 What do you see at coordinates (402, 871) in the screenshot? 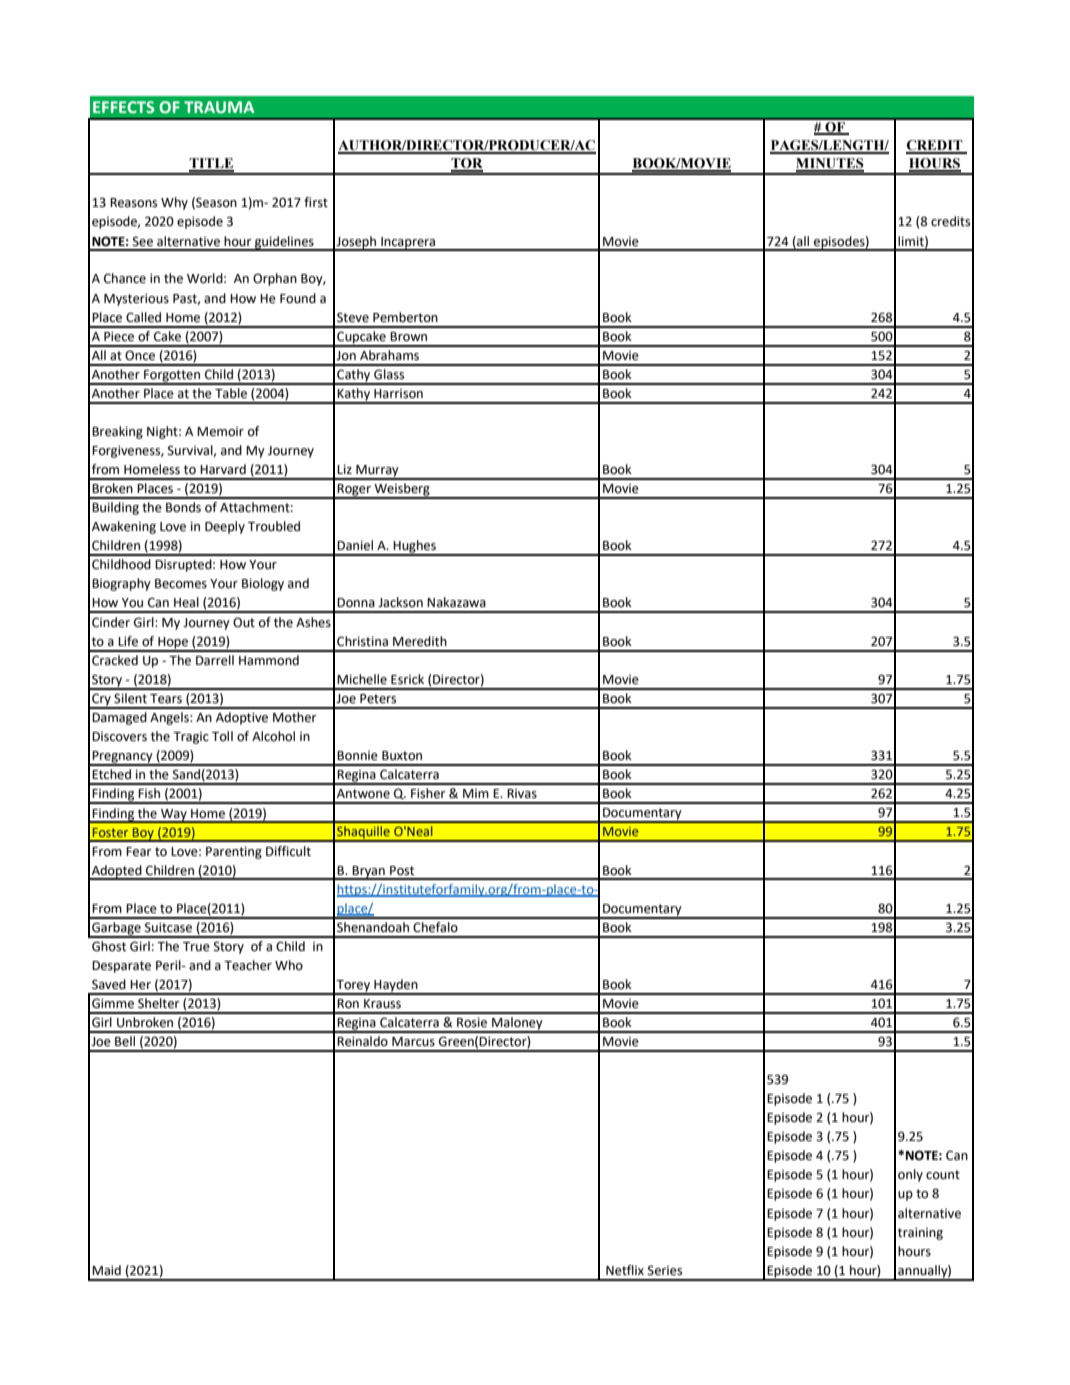
I see `Post` at bounding box center [402, 871].
